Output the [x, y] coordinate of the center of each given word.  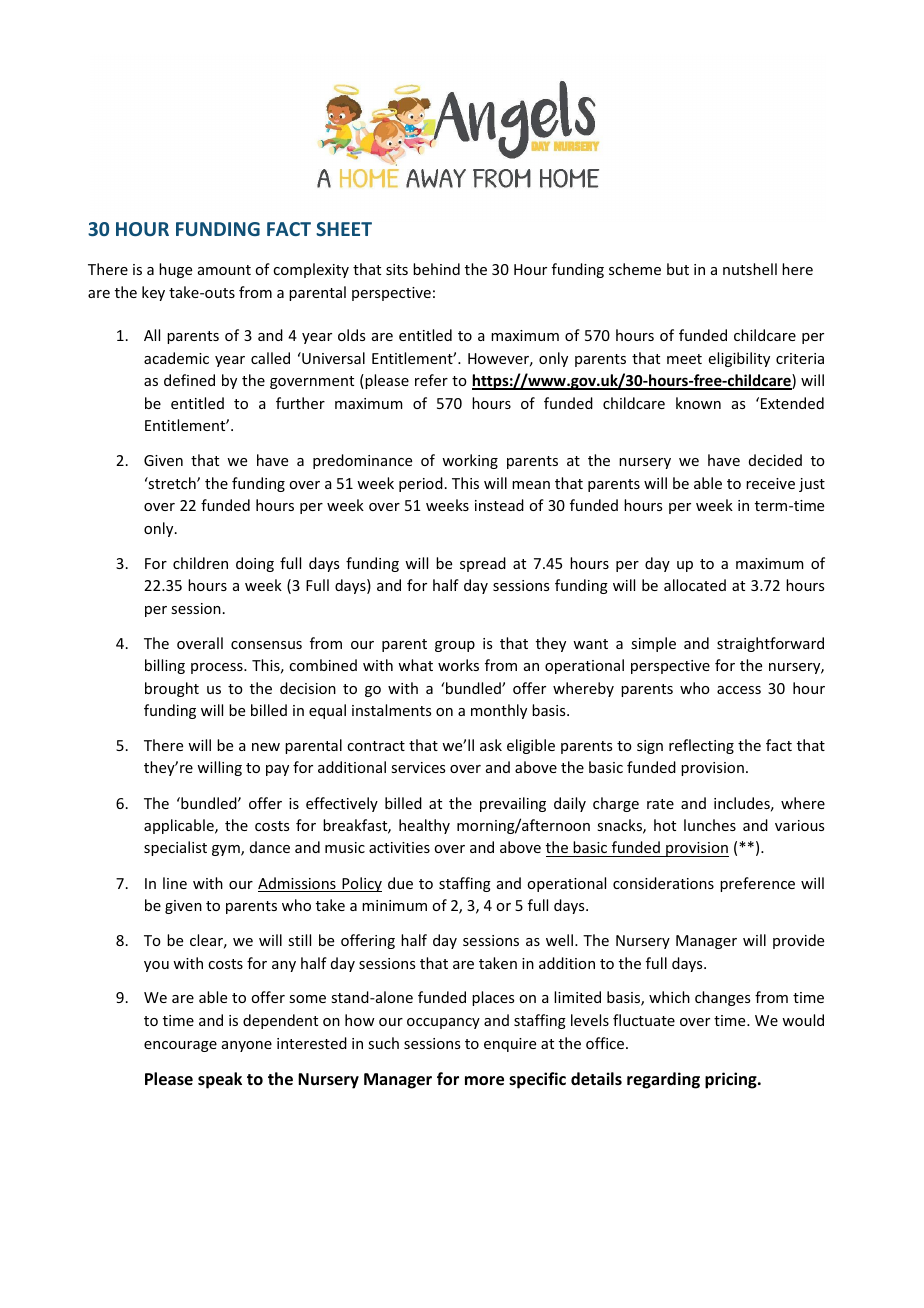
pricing [732, 1080]
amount [224, 270]
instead [499, 505]
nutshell [750, 269]
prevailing [513, 804]
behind [436, 269]
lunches [710, 825]
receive [770, 483]
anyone [247, 1046]
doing [255, 564]
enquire [510, 1045]
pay [277, 770]
